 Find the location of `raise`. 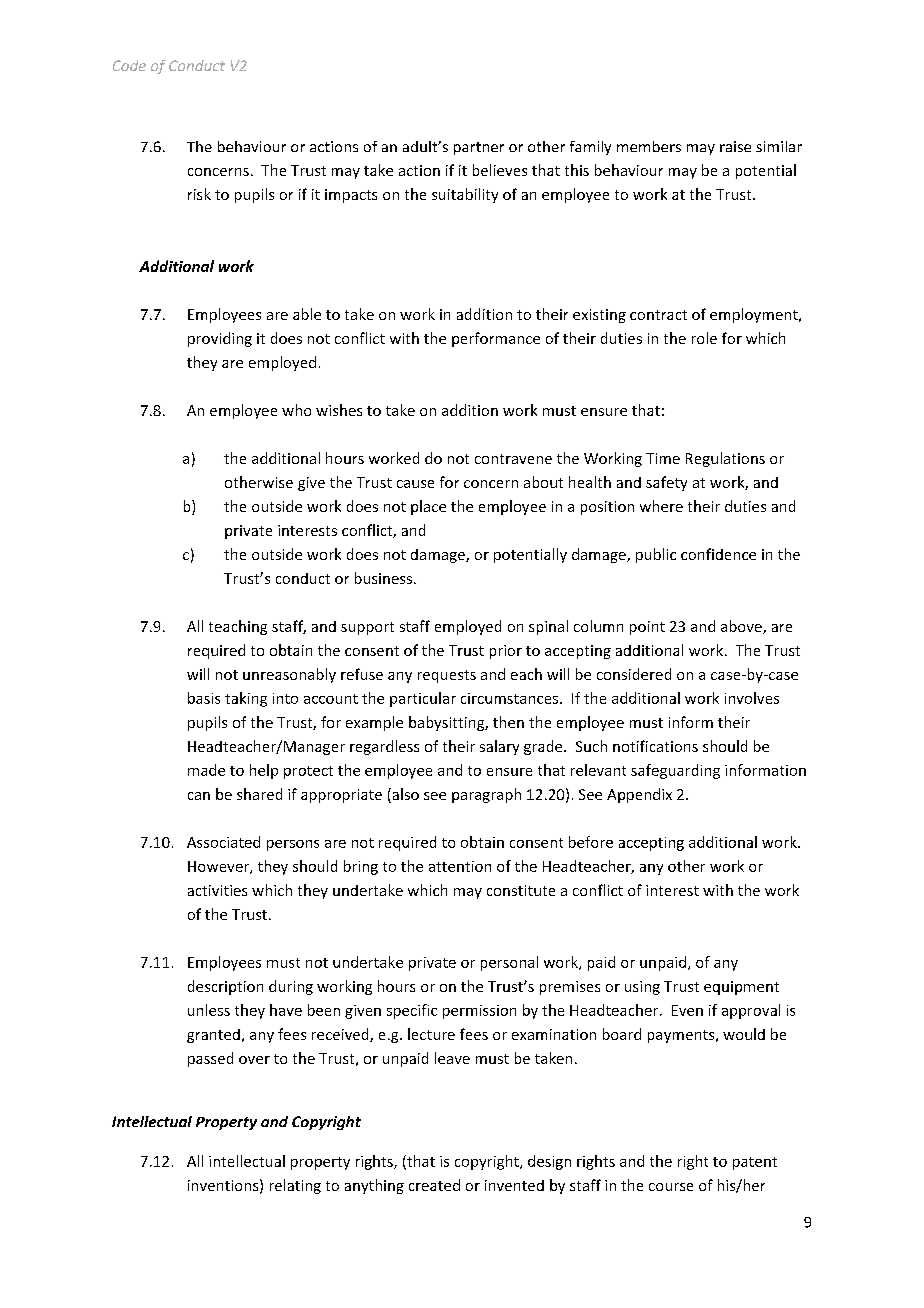

raise is located at coordinates (735, 146).
